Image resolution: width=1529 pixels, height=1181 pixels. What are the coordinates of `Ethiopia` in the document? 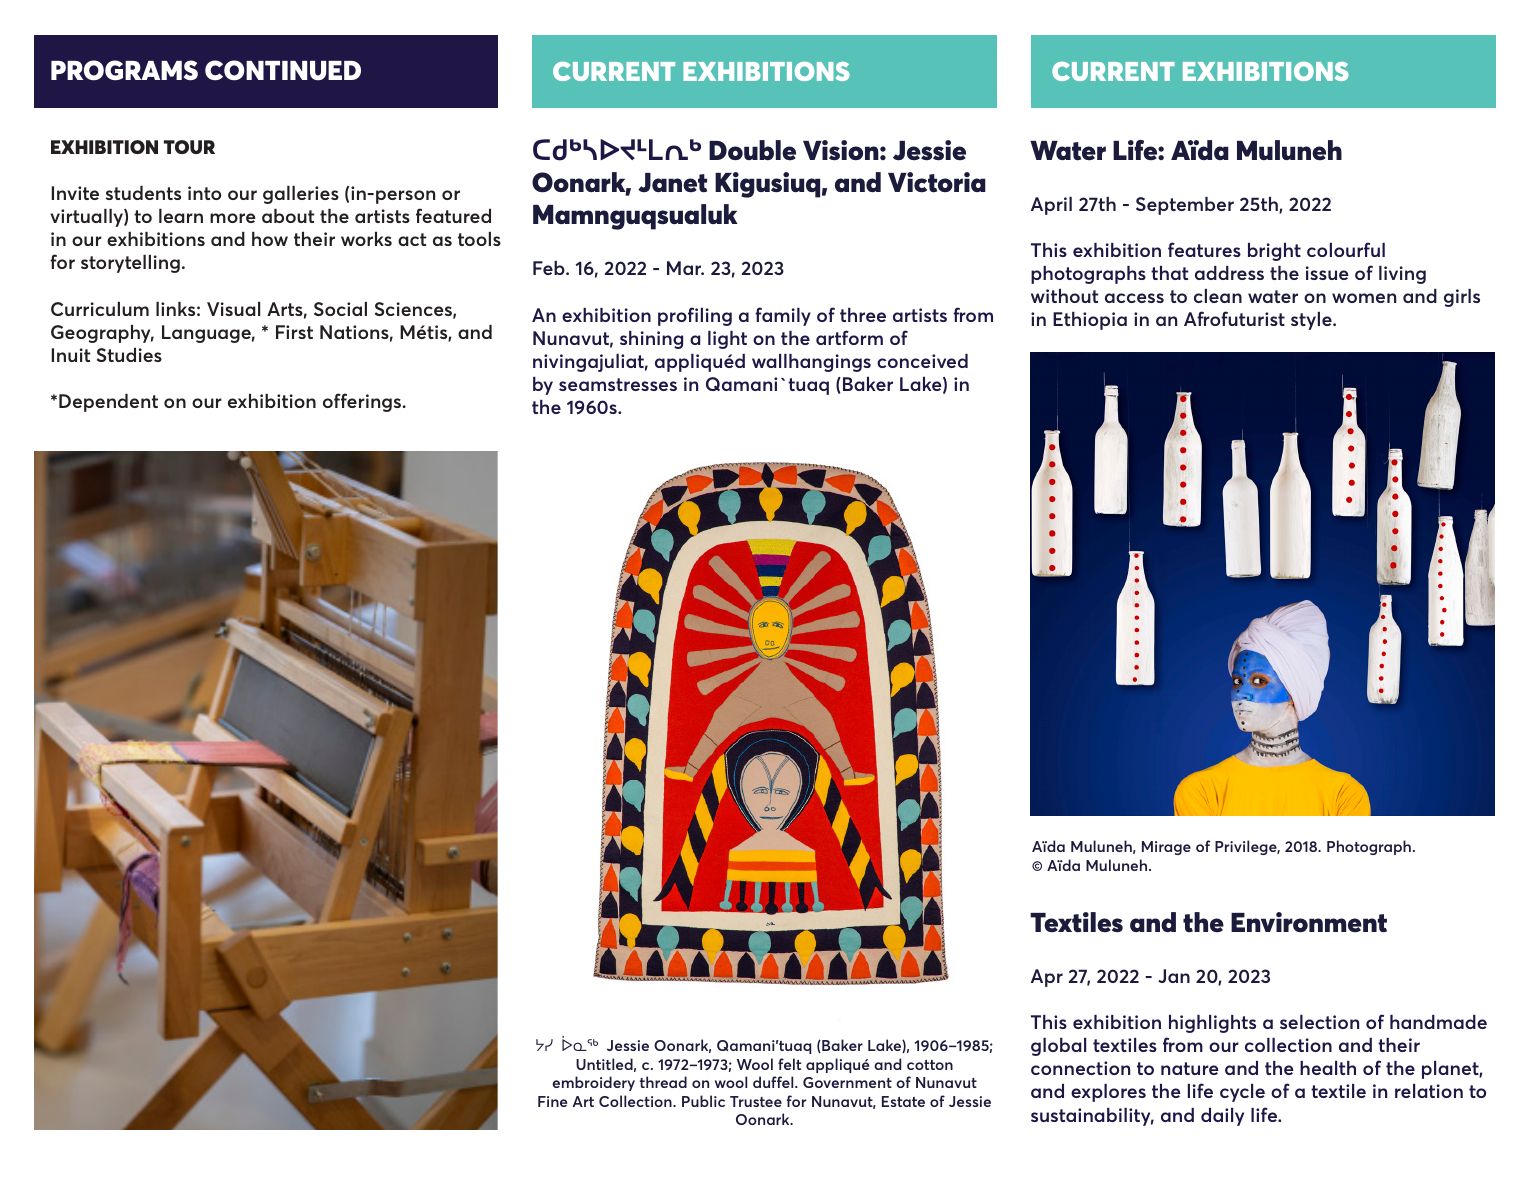 It's located at (1090, 321).
